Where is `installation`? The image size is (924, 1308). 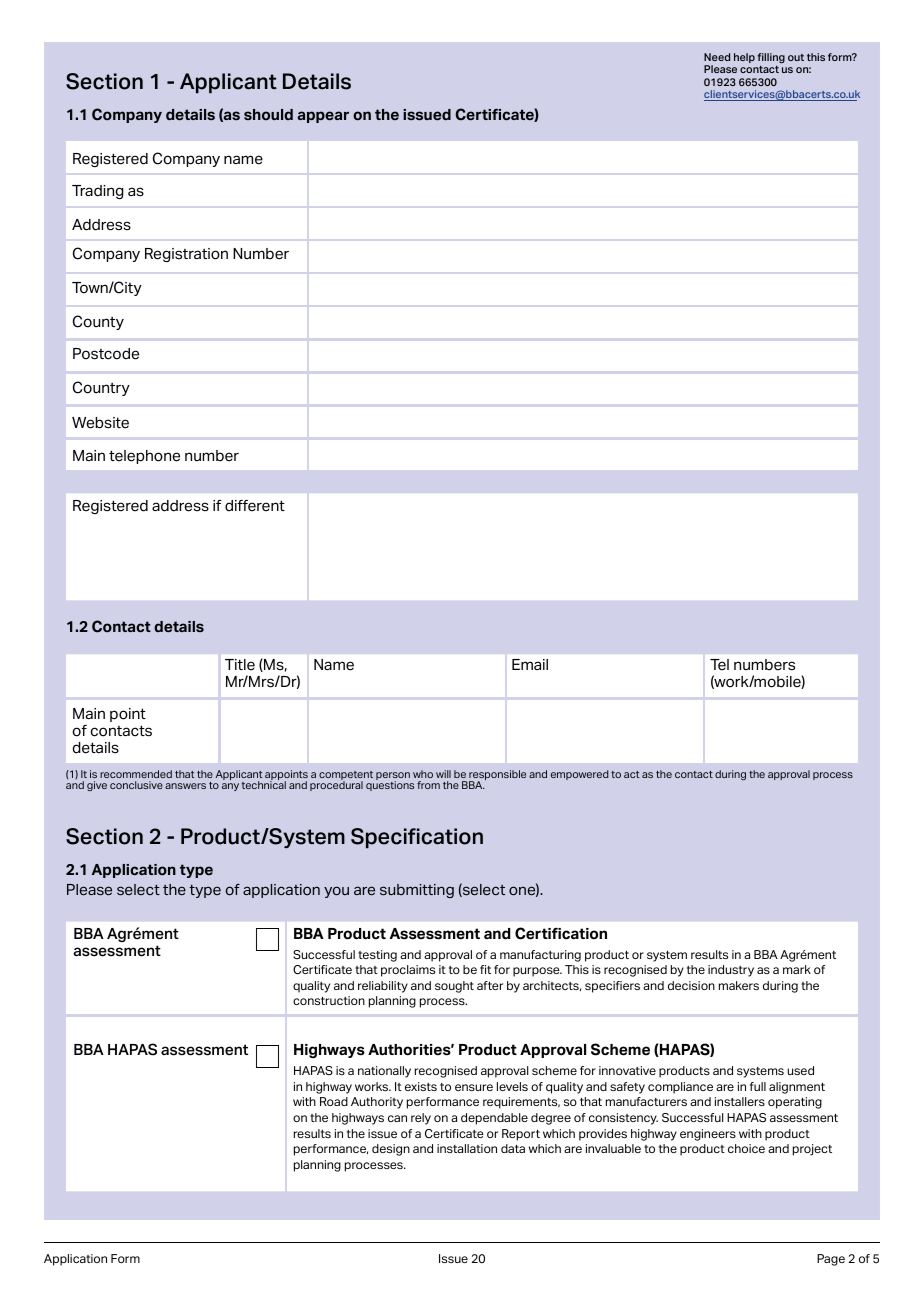
installation is located at coordinates (467, 1148).
